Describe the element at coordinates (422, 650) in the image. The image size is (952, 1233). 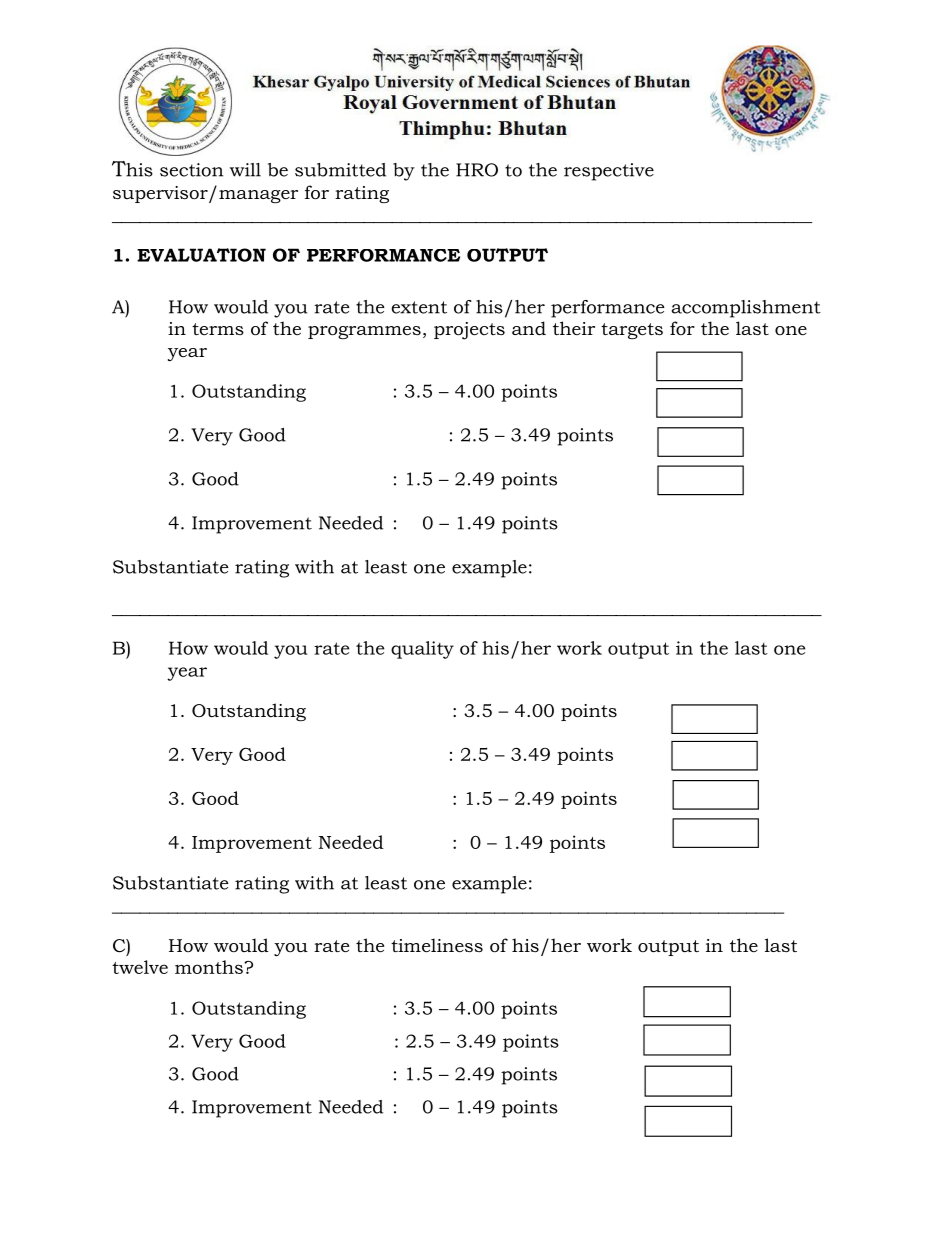
I see `quality` at that location.
